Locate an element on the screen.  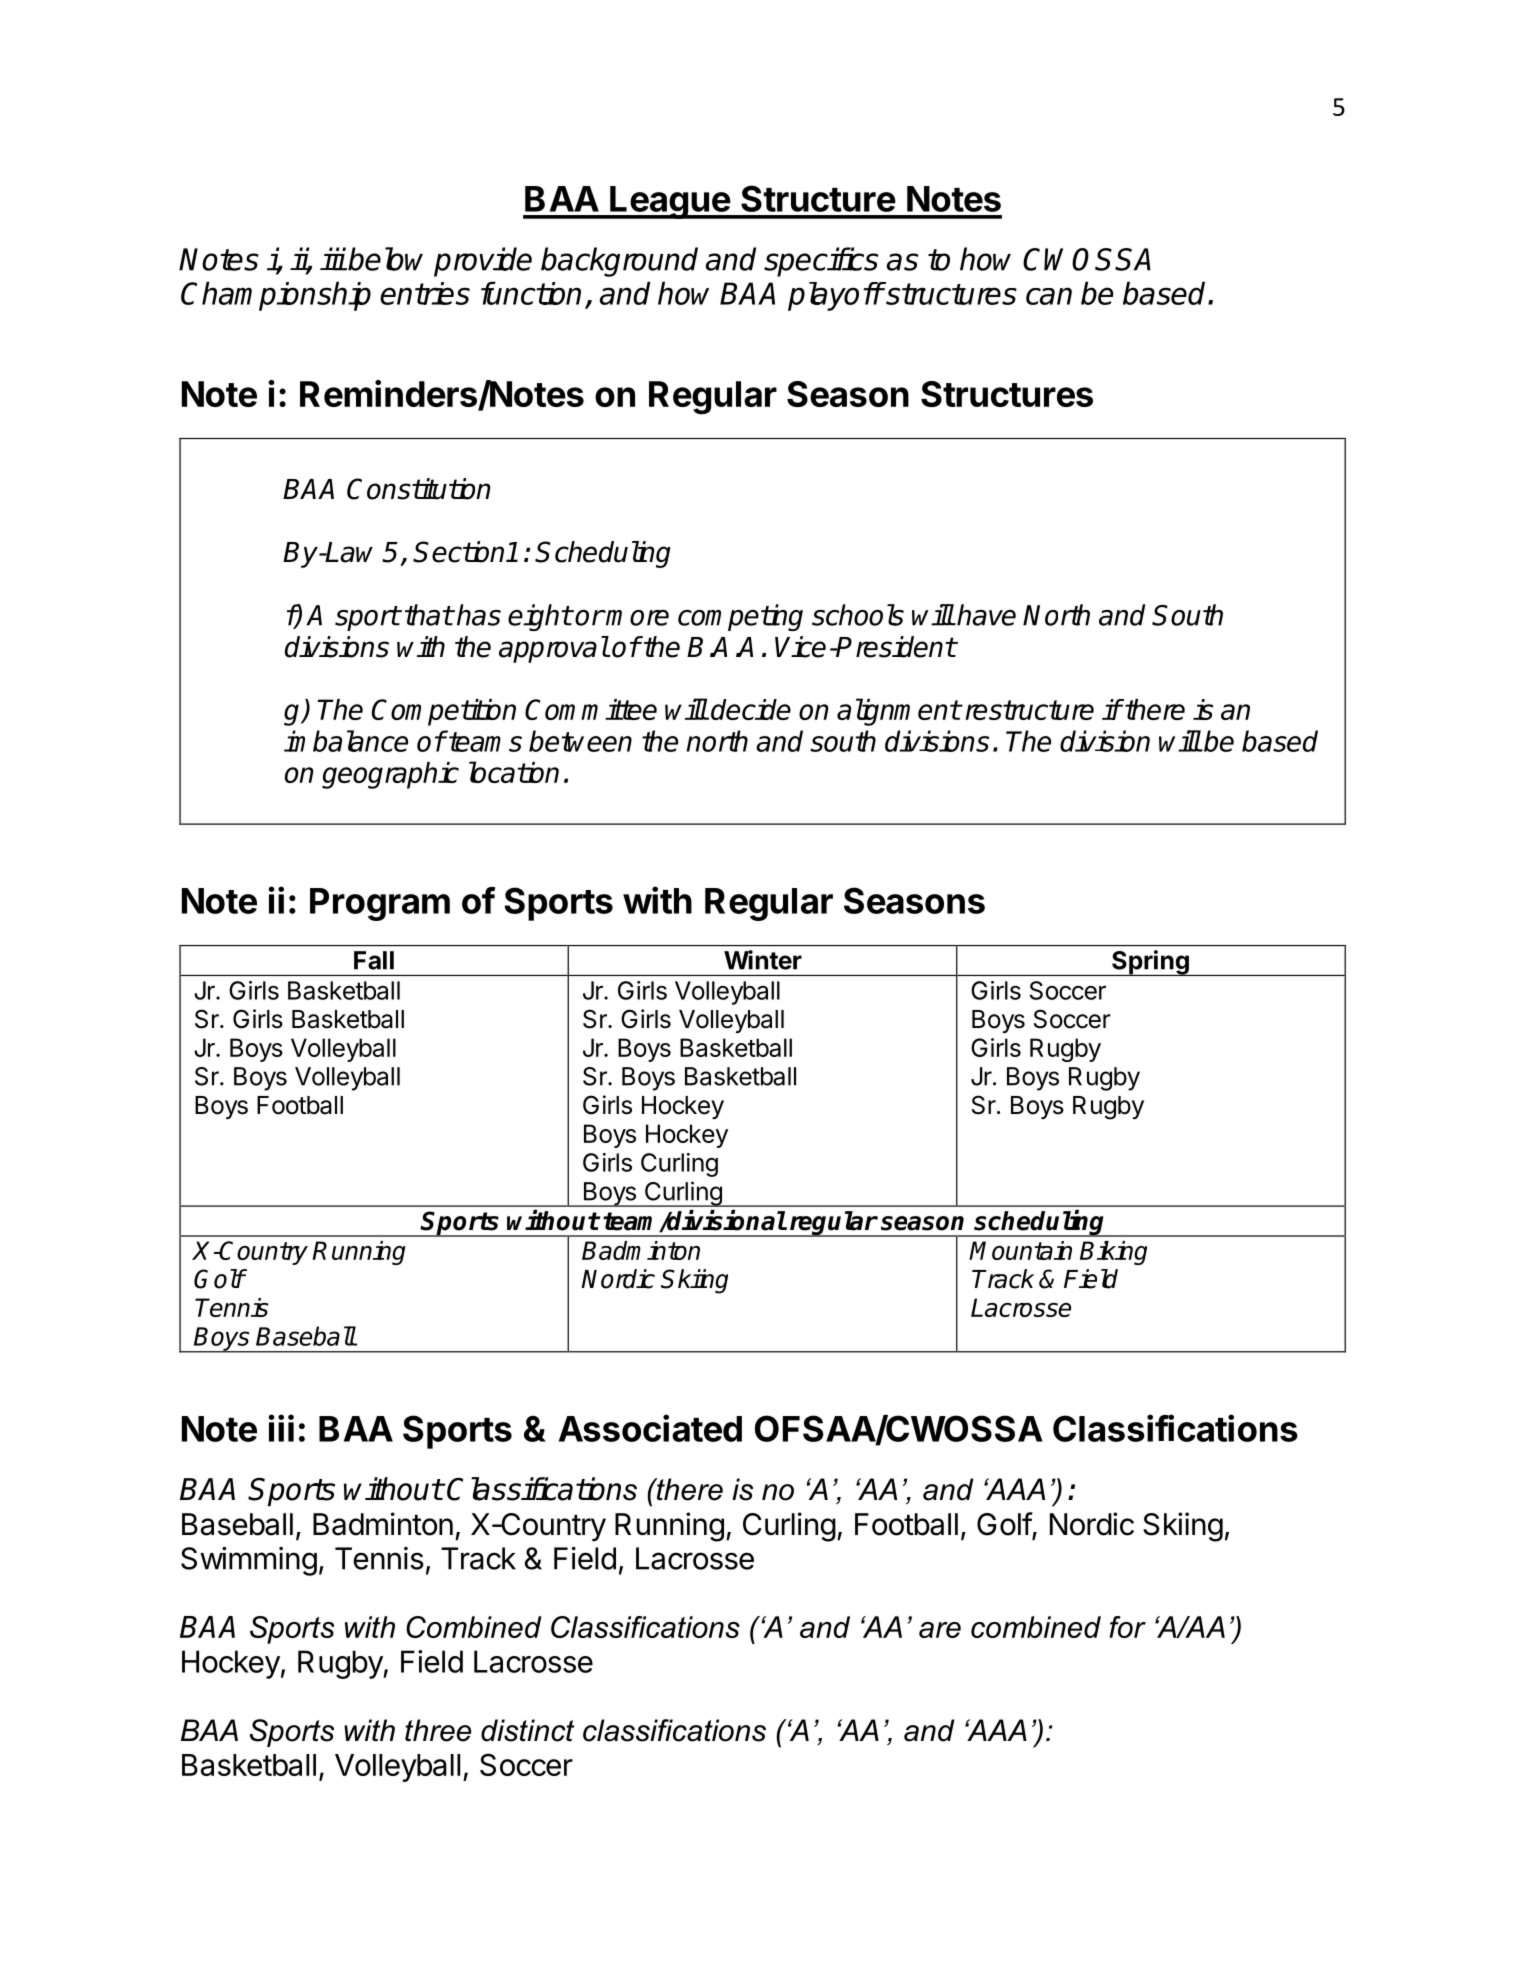
for is located at coordinates (1127, 1627).
